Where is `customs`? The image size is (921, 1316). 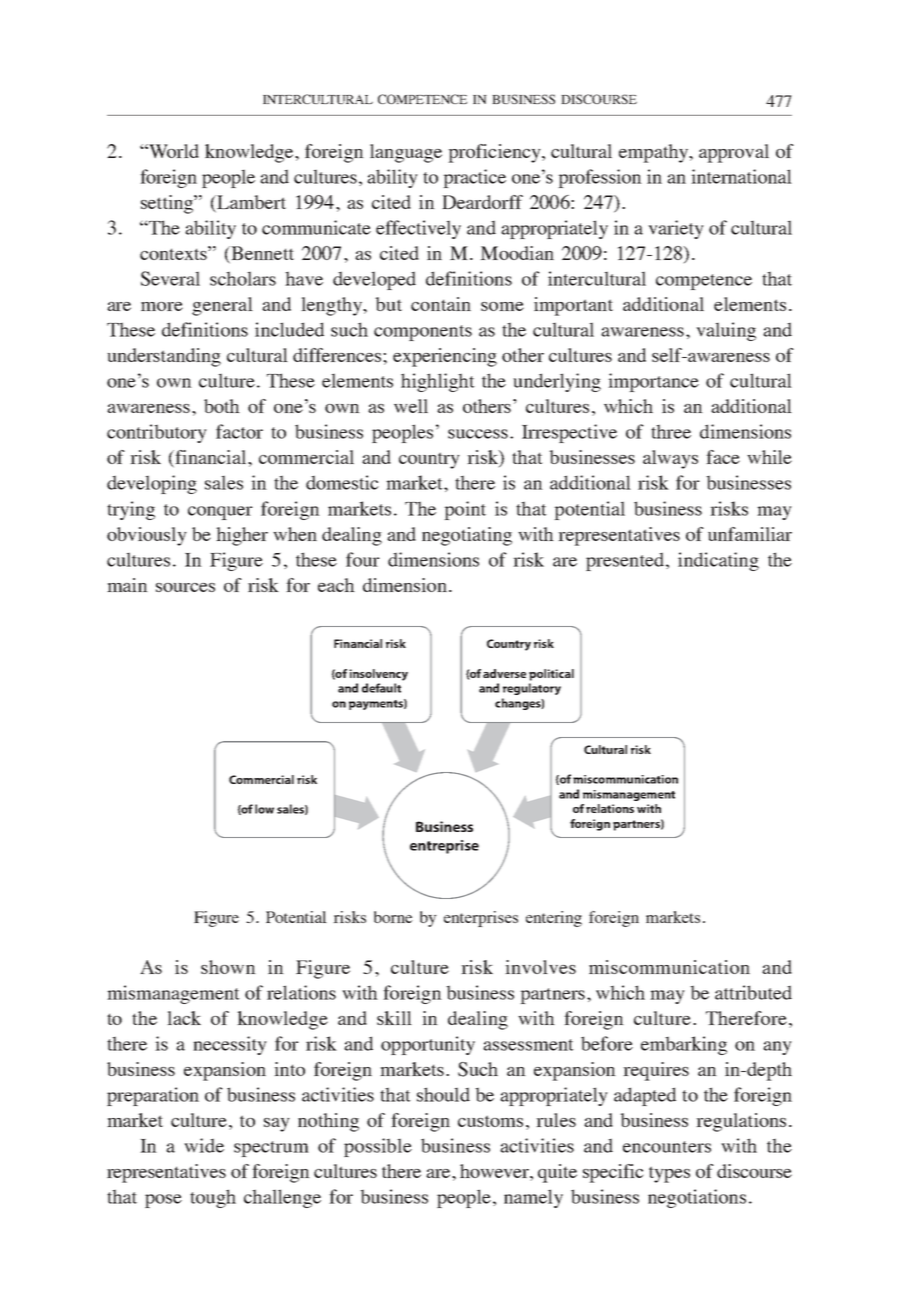
customs is located at coordinates (490, 1121).
